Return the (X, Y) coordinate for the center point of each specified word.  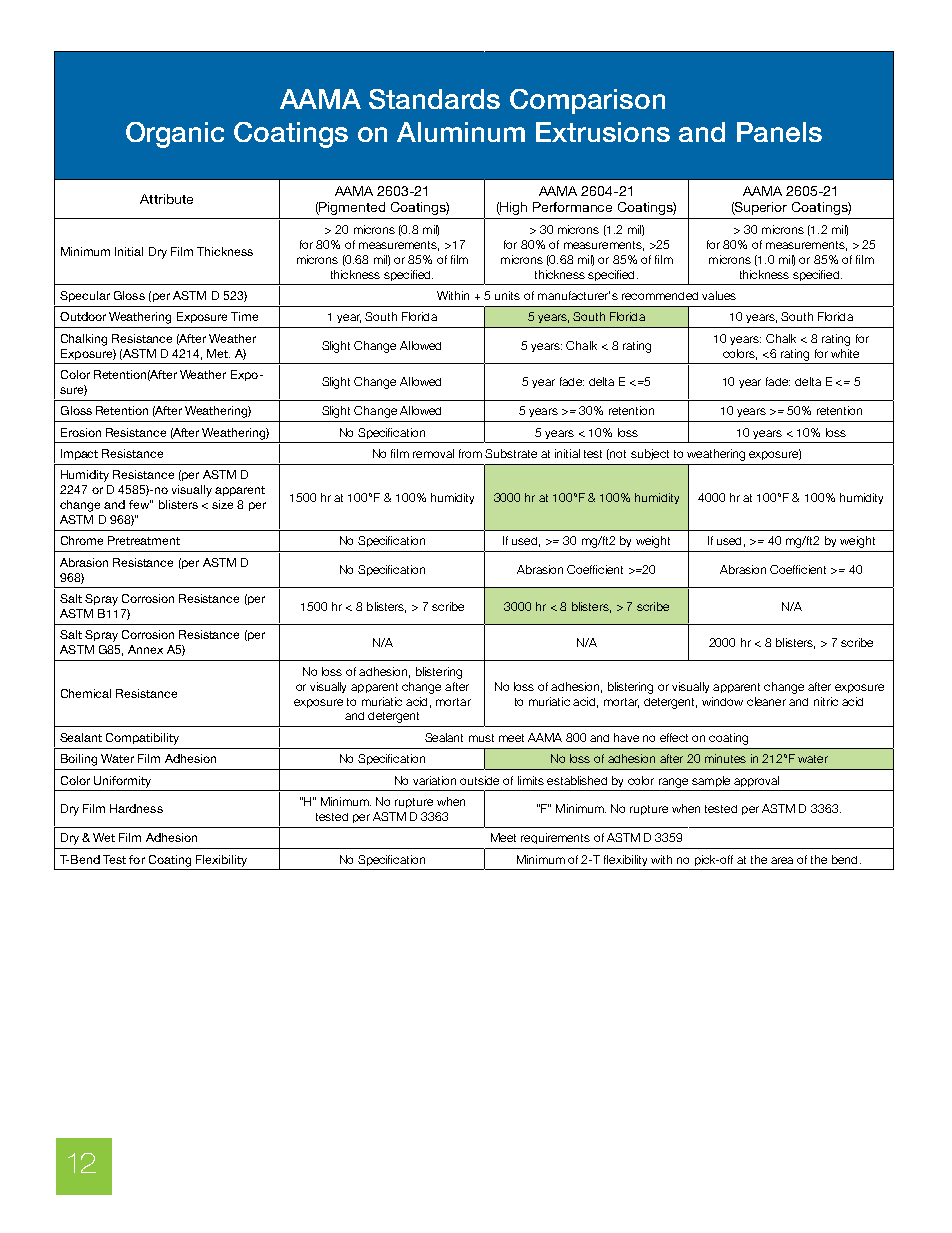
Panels (779, 132)
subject (650, 454)
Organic (175, 135)
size (222, 504)
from (470, 453)
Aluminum (461, 132)
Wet (104, 837)
